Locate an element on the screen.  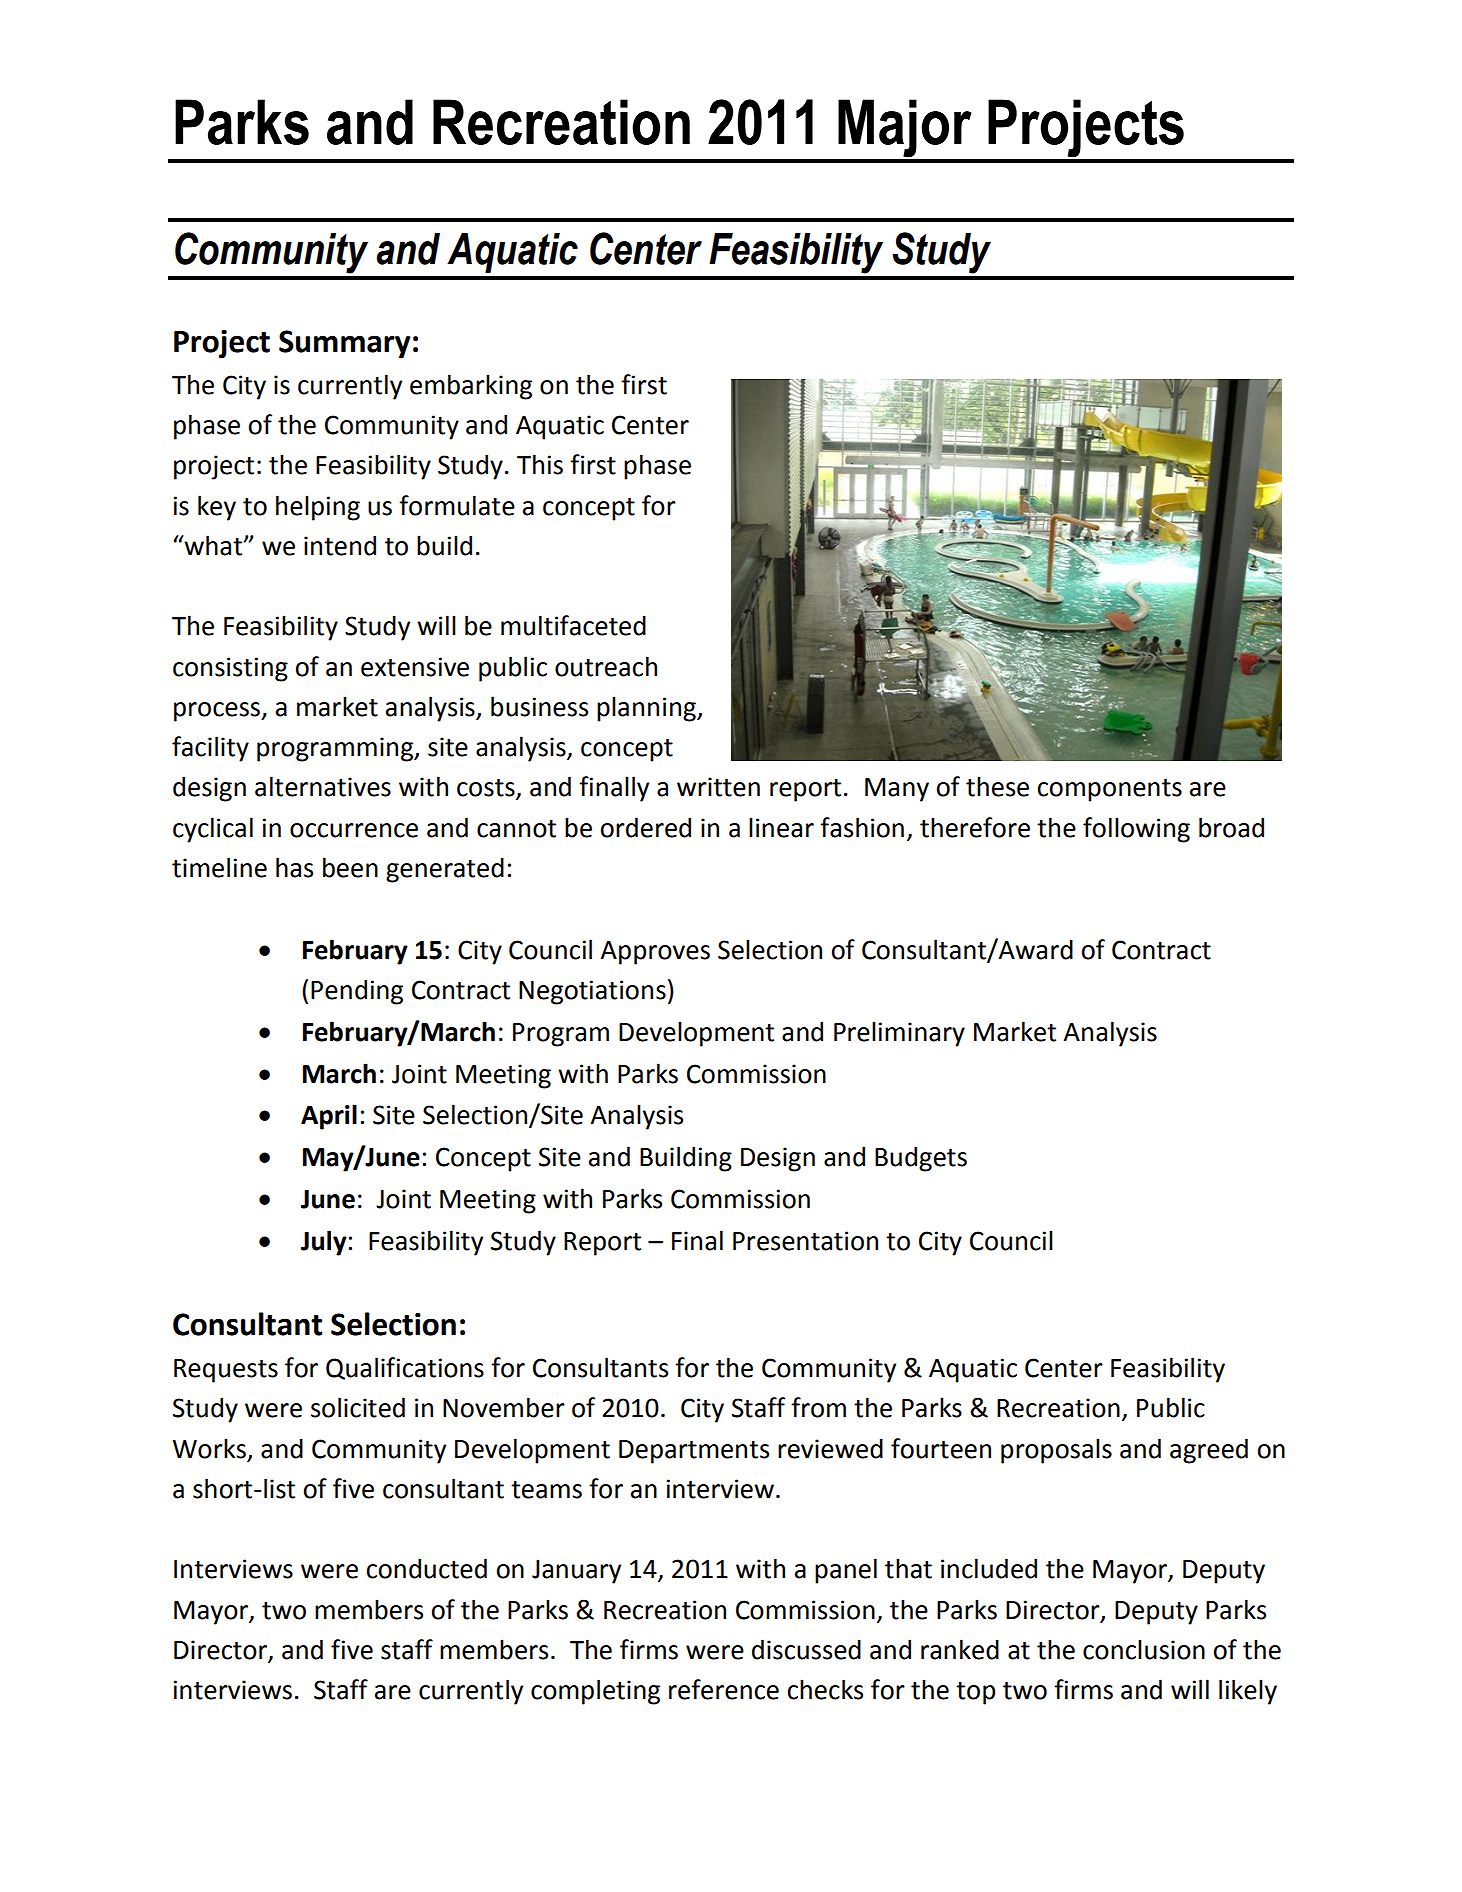
Pending is located at coordinates (357, 992).
